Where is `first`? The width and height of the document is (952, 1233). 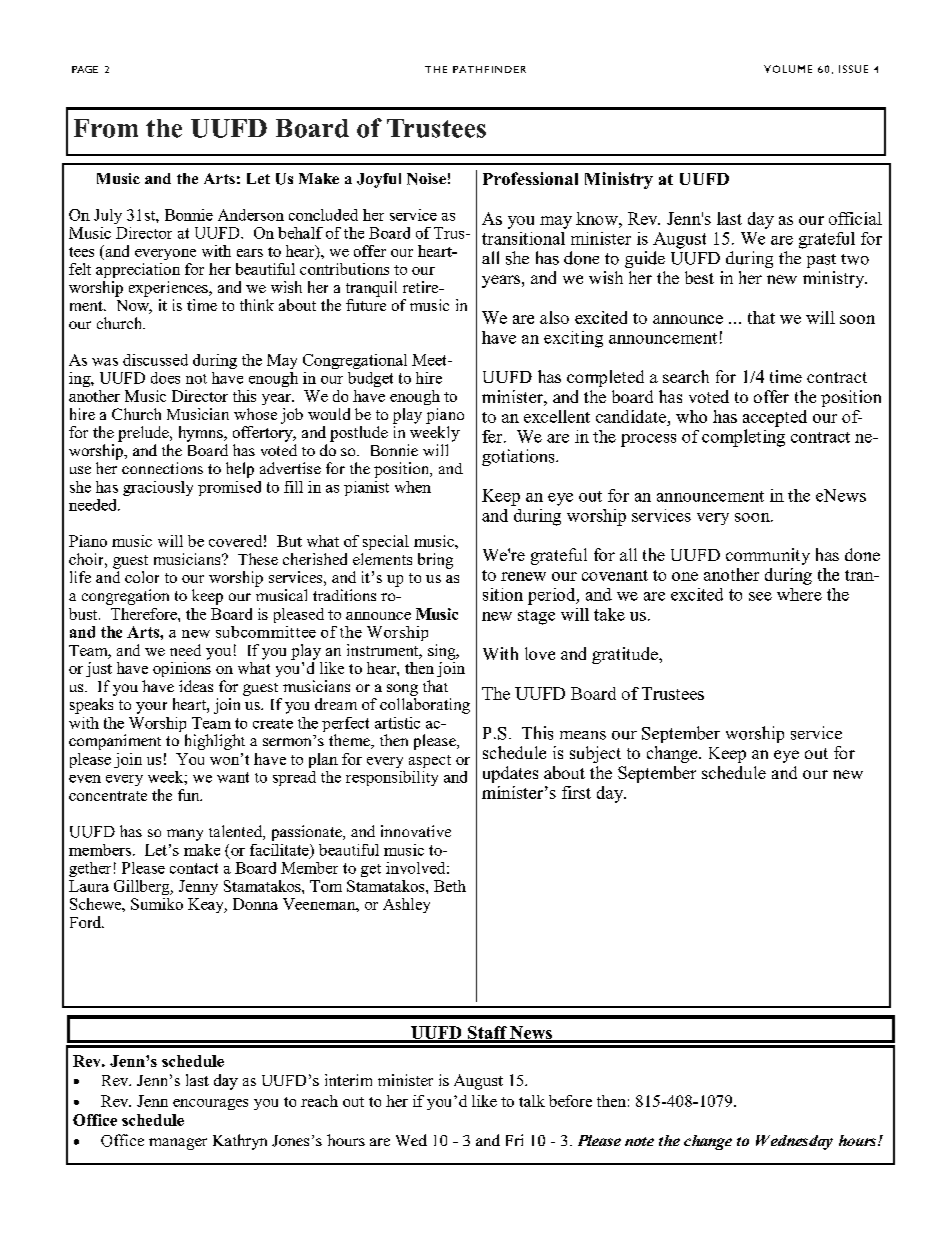
first is located at coordinates (576, 792).
